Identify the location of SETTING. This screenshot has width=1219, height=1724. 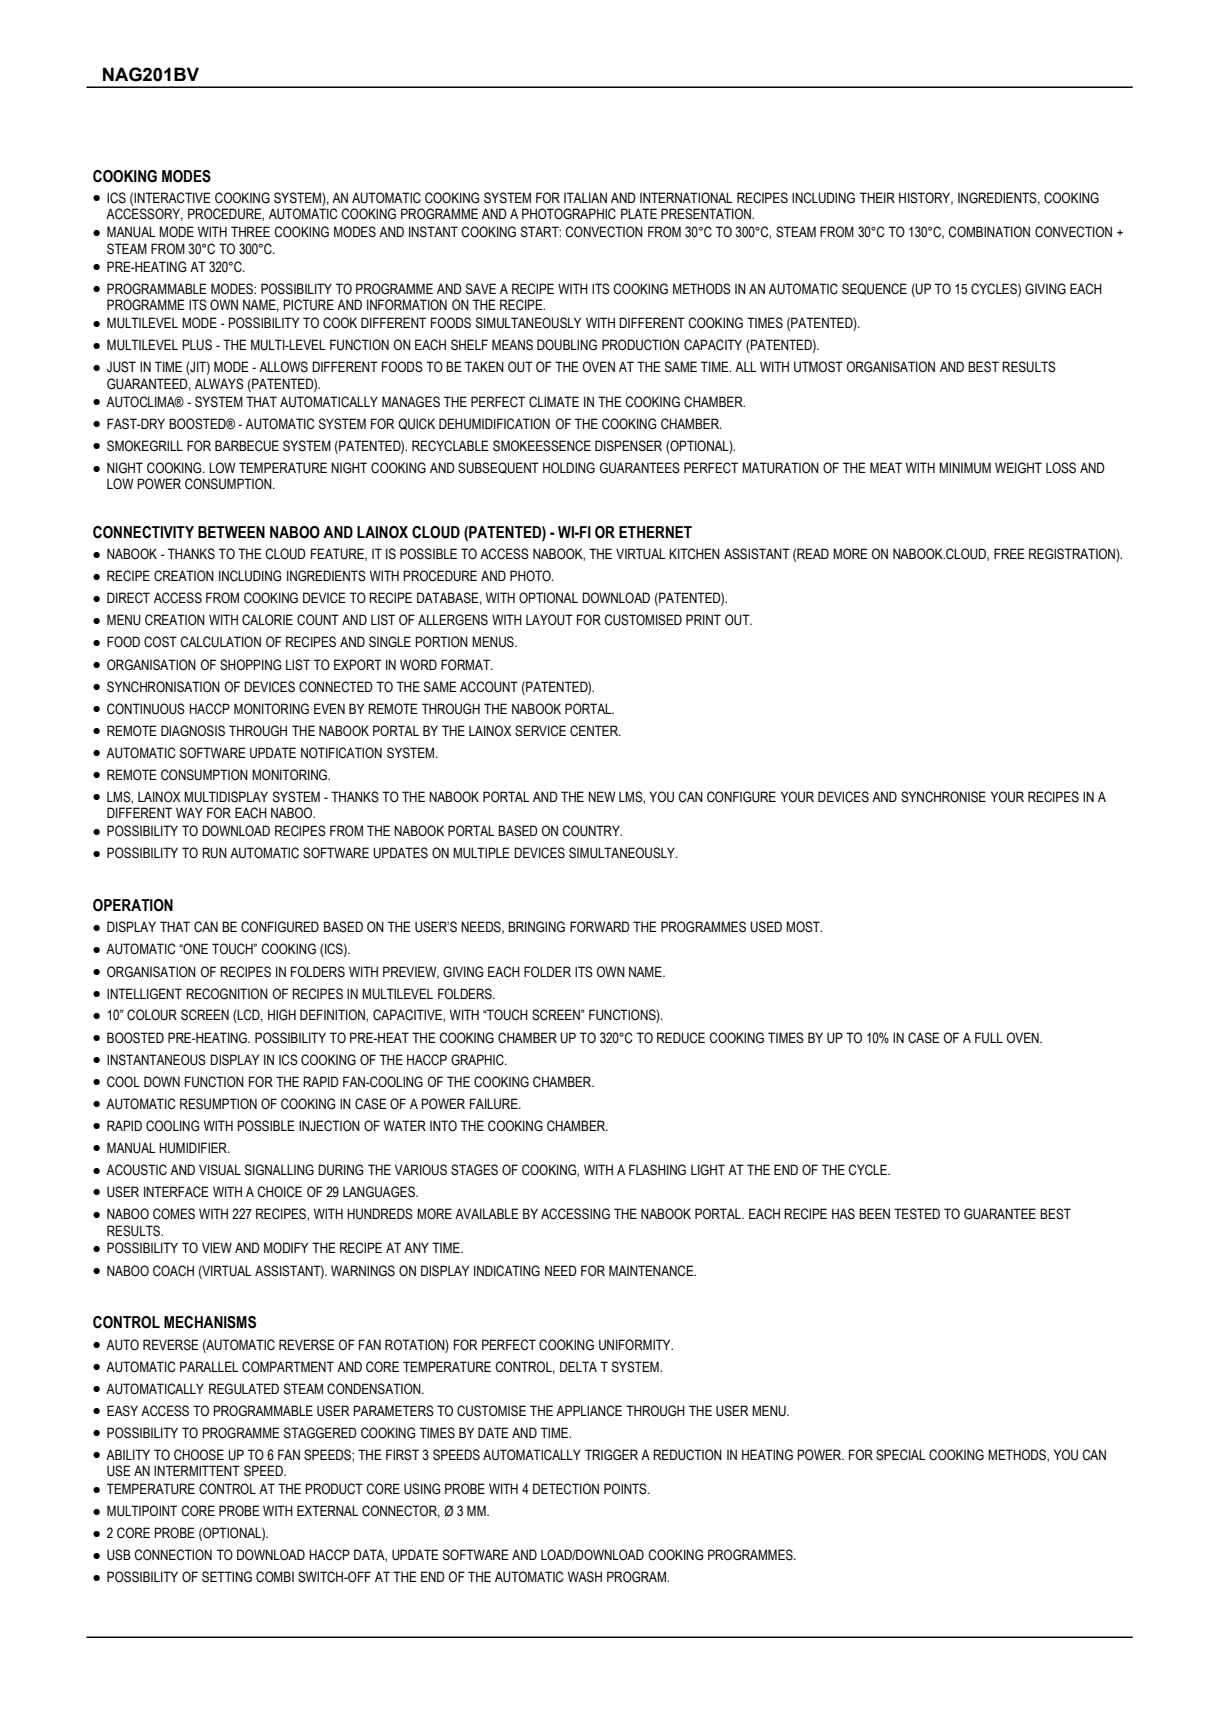
(227, 1577).
